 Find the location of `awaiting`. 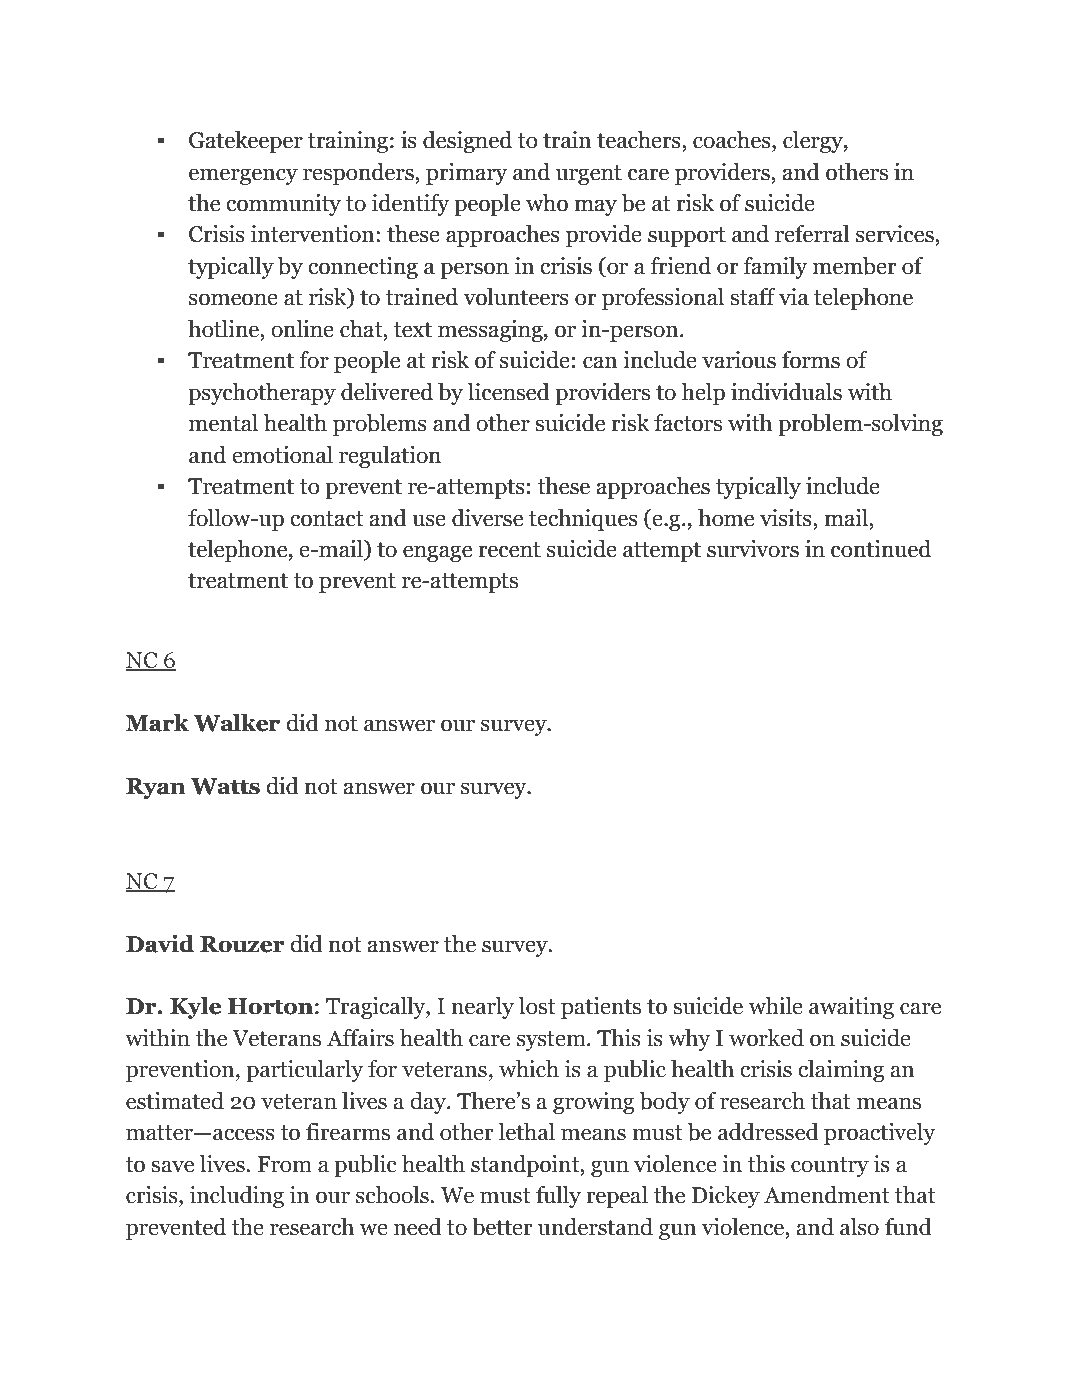

awaiting is located at coordinates (851, 1008).
